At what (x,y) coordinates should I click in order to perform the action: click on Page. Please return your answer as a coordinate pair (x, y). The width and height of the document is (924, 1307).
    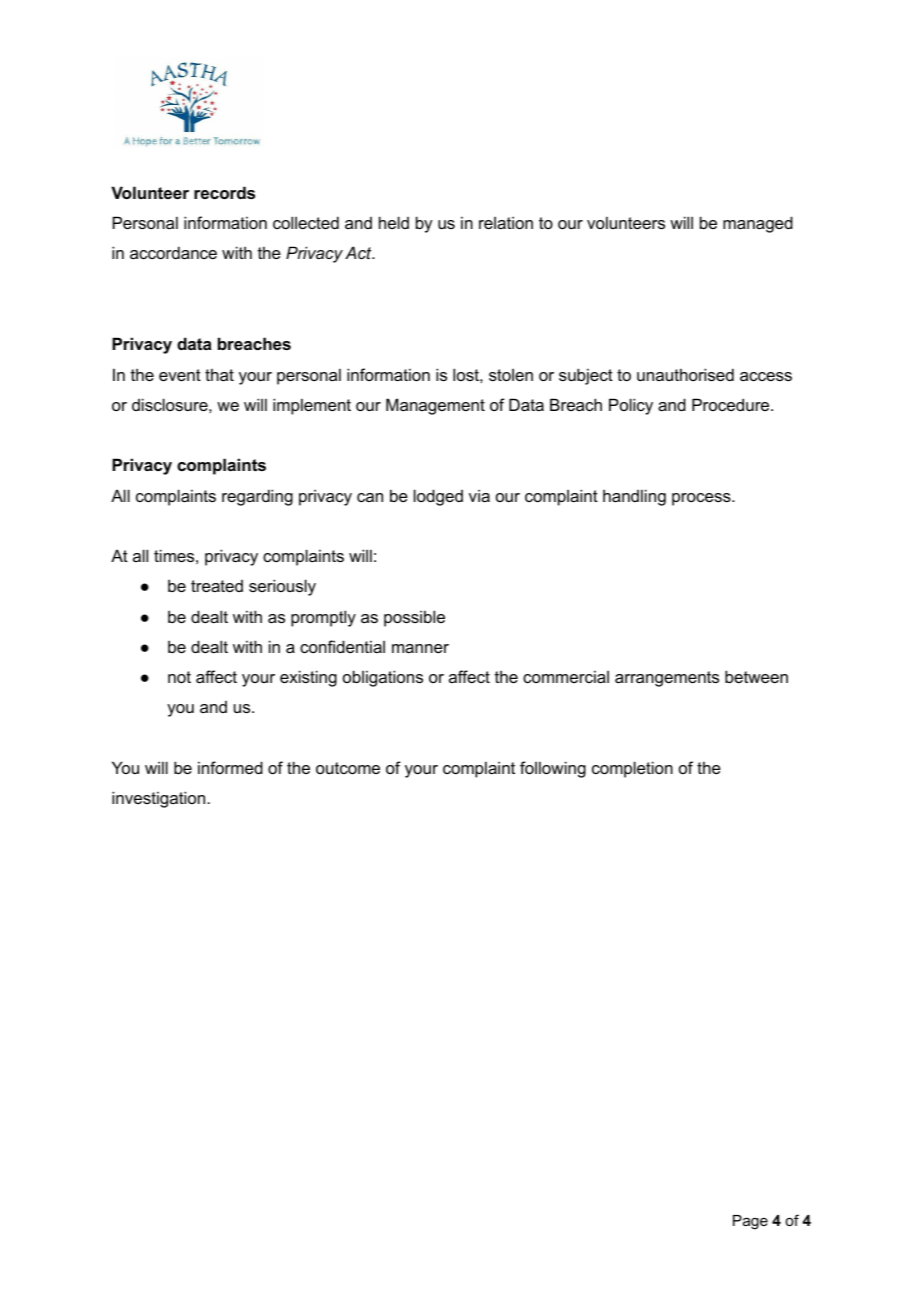
    Looking at the image, I should click on (750, 1222).
